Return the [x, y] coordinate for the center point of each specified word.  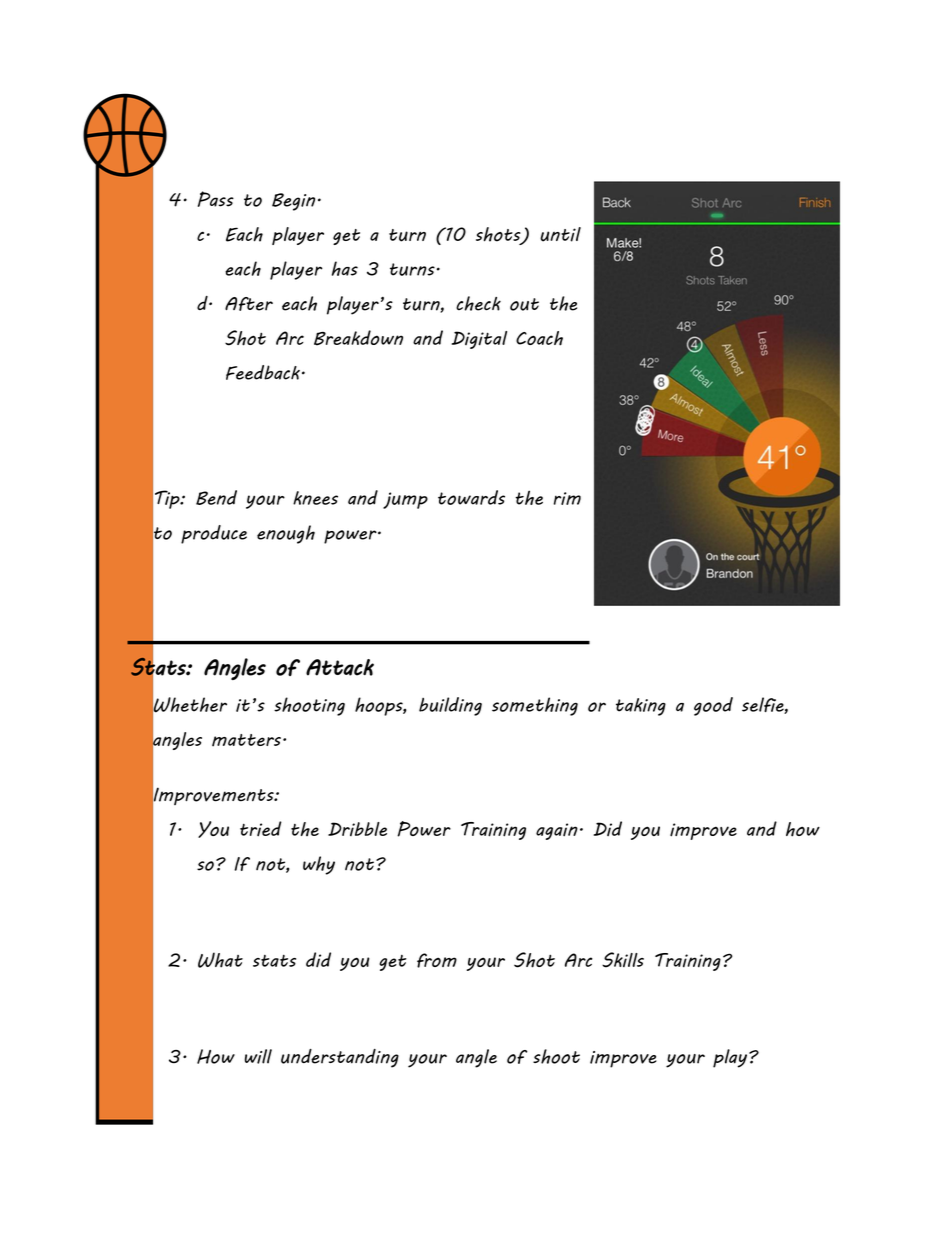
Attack [340, 667]
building [450, 706]
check [478, 303]
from [437, 960]
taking [641, 707]
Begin [293, 202]
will [258, 1056]
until [560, 234]
